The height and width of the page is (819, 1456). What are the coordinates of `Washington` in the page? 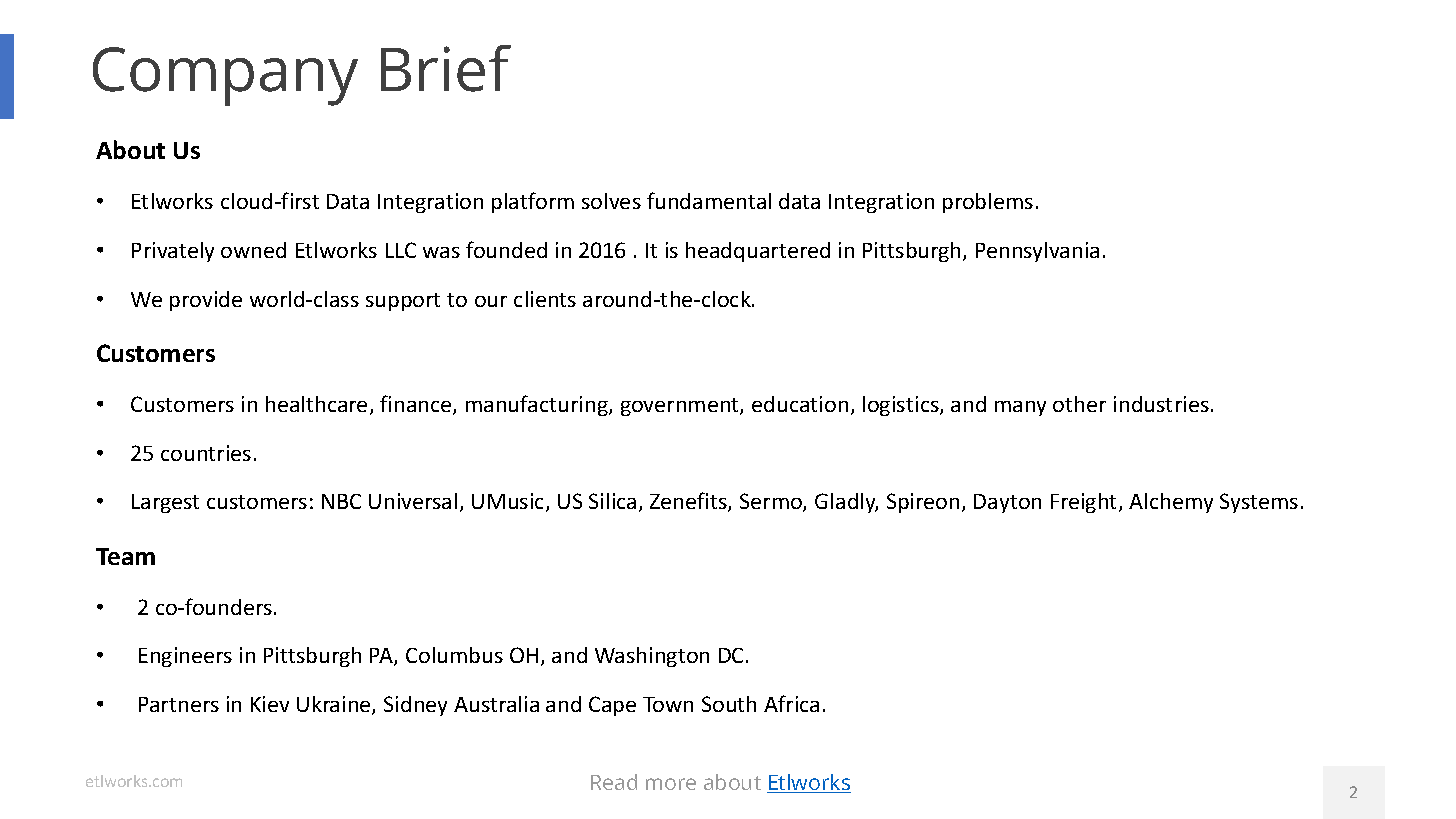 It's located at (652, 657).
